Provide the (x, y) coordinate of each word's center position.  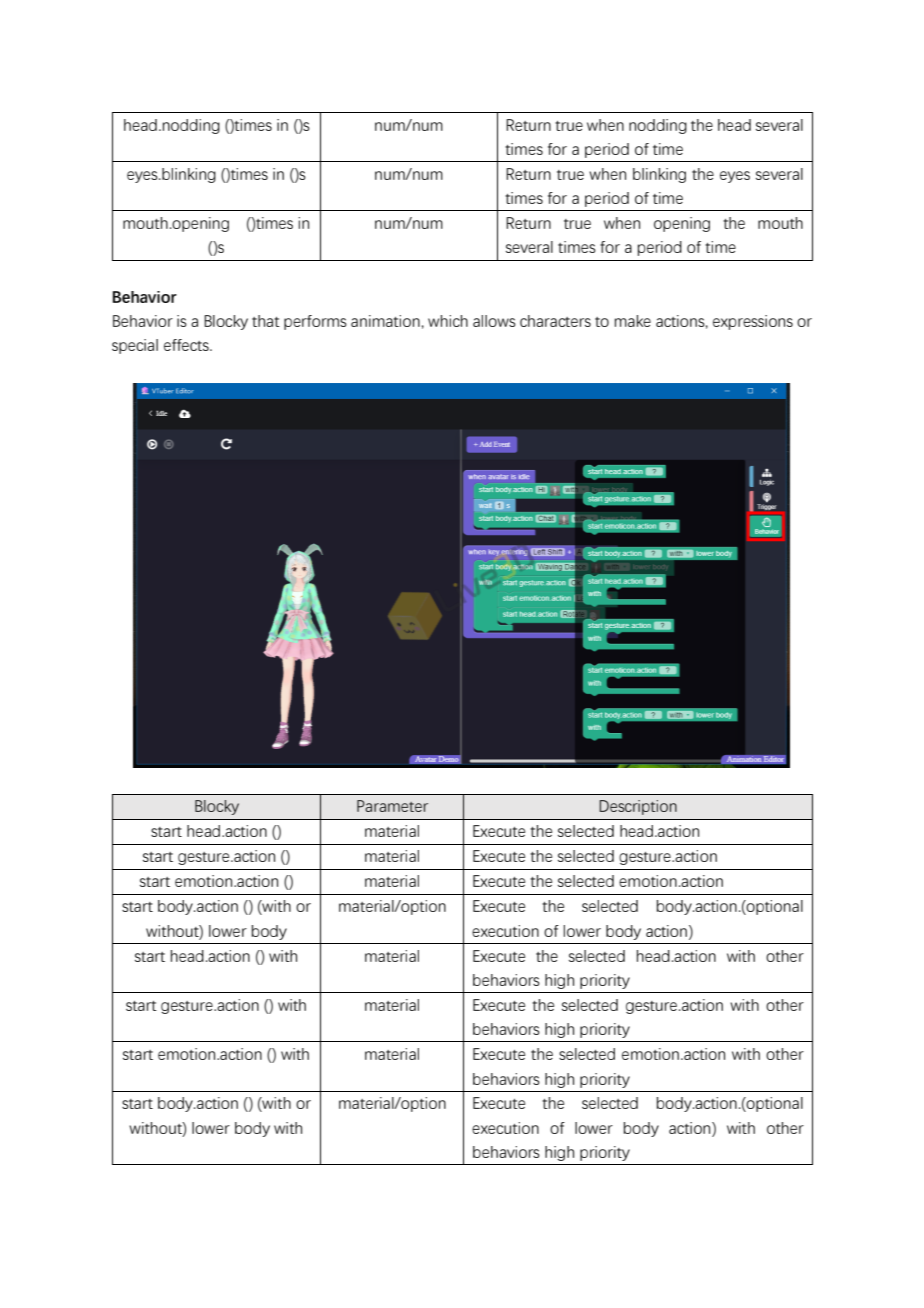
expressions (753, 322)
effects (187, 345)
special (135, 346)
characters (555, 321)
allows (494, 321)
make (633, 321)
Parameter (392, 806)
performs (315, 322)
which (448, 321)
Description (638, 807)
